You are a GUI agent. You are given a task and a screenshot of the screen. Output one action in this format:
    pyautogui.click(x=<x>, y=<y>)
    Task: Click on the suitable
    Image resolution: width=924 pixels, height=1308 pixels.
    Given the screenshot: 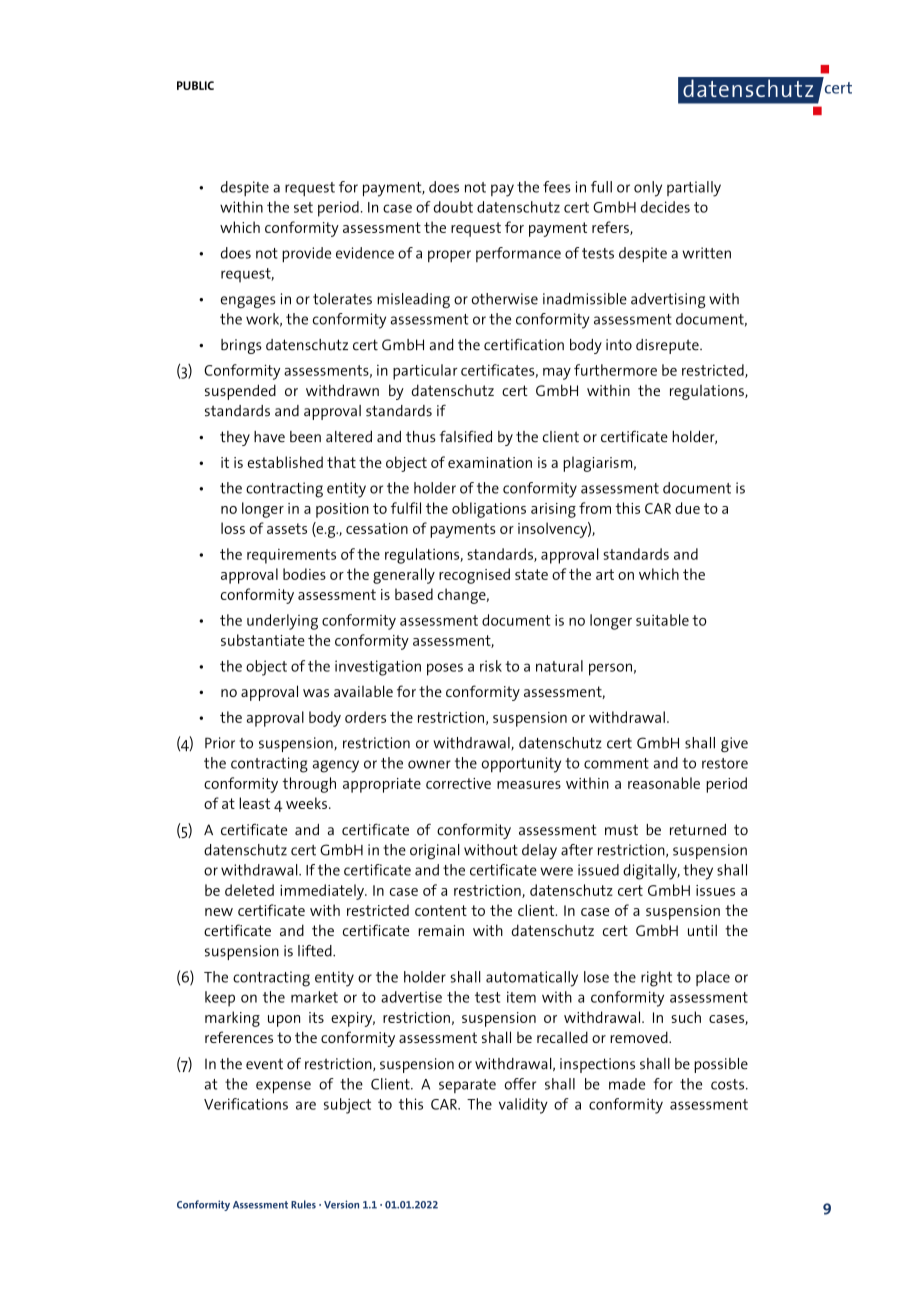 What is the action you would take?
    pyautogui.click(x=662, y=620)
